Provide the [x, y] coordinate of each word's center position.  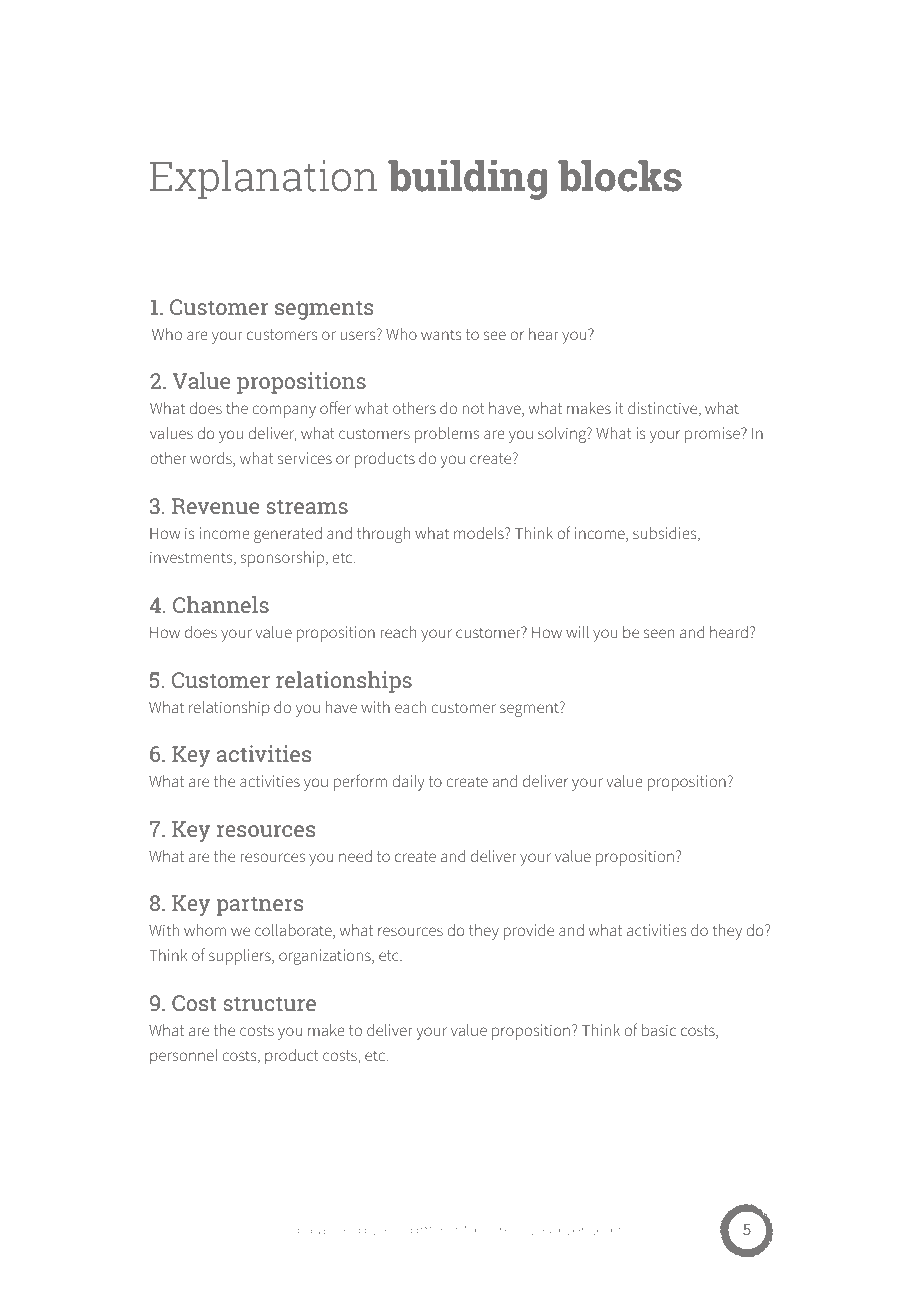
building [467, 180]
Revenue [215, 506]
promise [713, 435]
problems [447, 435]
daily [408, 783]
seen [659, 633]
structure [270, 1003]
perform [360, 782]
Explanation [263, 179]
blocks [620, 176]
